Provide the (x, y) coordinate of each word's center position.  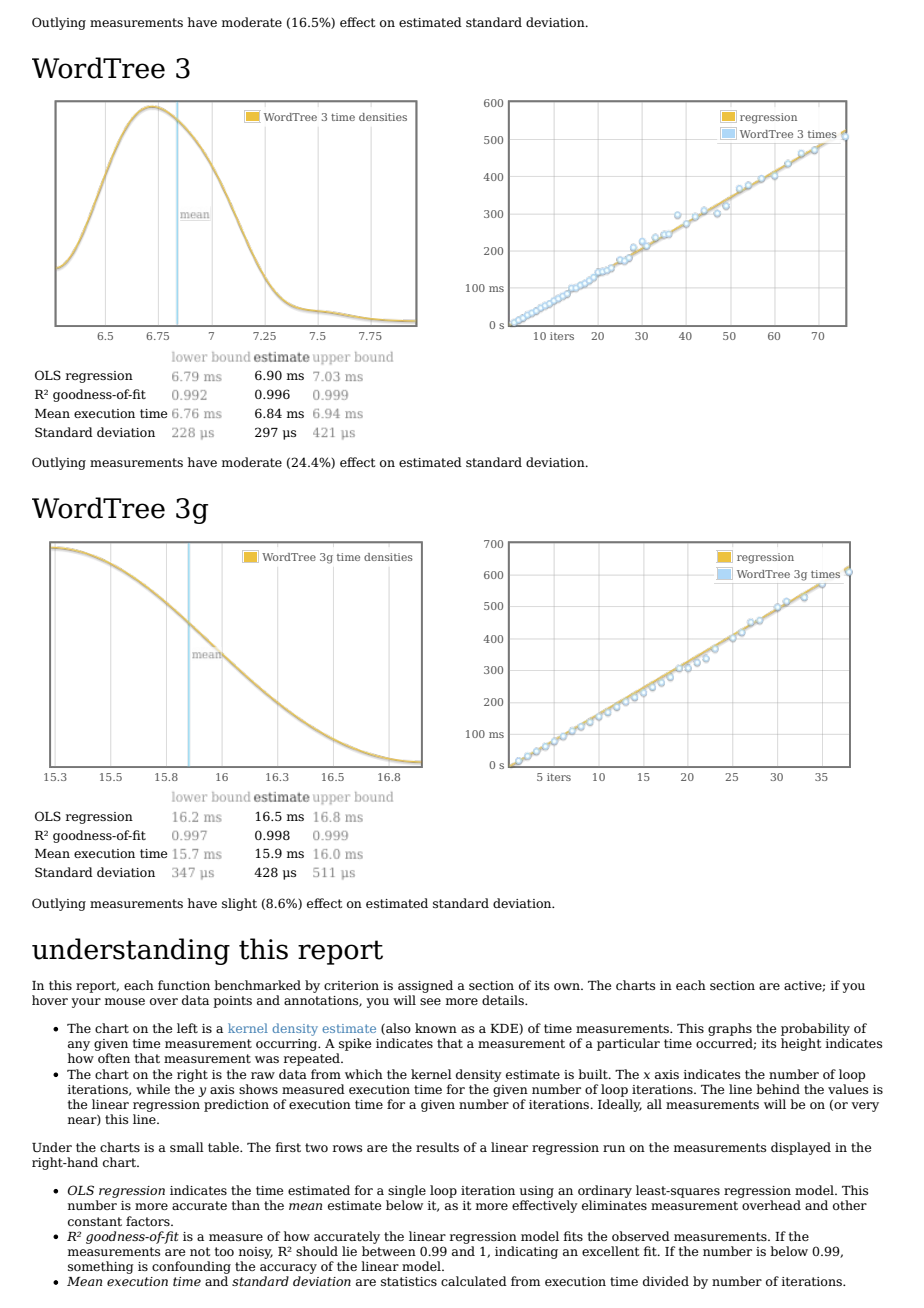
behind (778, 1089)
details (504, 1000)
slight (239, 904)
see (430, 1001)
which (364, 1074)
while (153, 1089)
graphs (730, 1029)
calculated (474, 1281)
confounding (191, 1267)
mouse (125, 1001)
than (246, 1205)
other (850, 1205)
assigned (425, 986)
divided (666, 1281)
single (407, 1191)
